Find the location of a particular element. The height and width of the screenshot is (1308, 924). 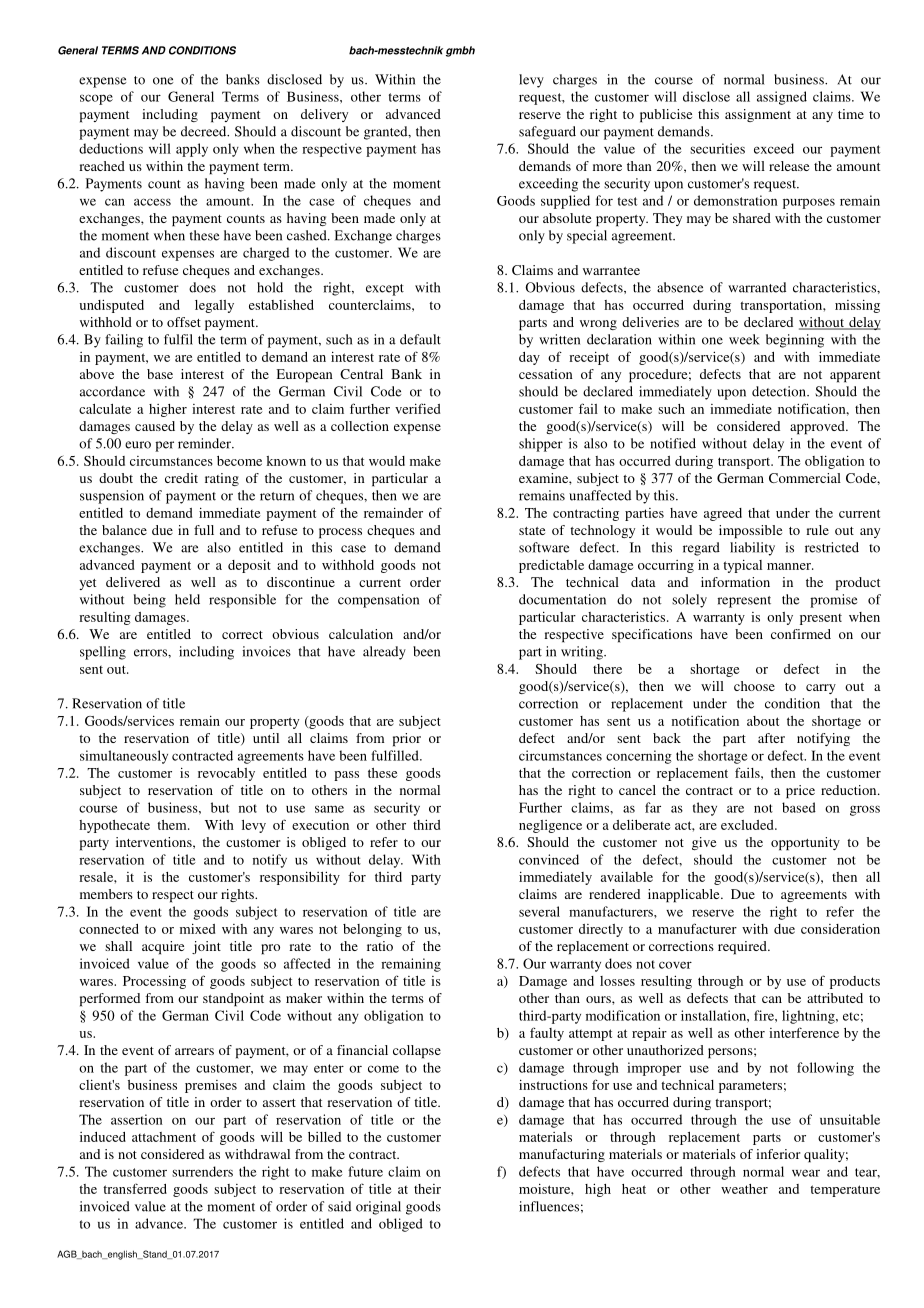

required is located at coordinates (743, 948).
